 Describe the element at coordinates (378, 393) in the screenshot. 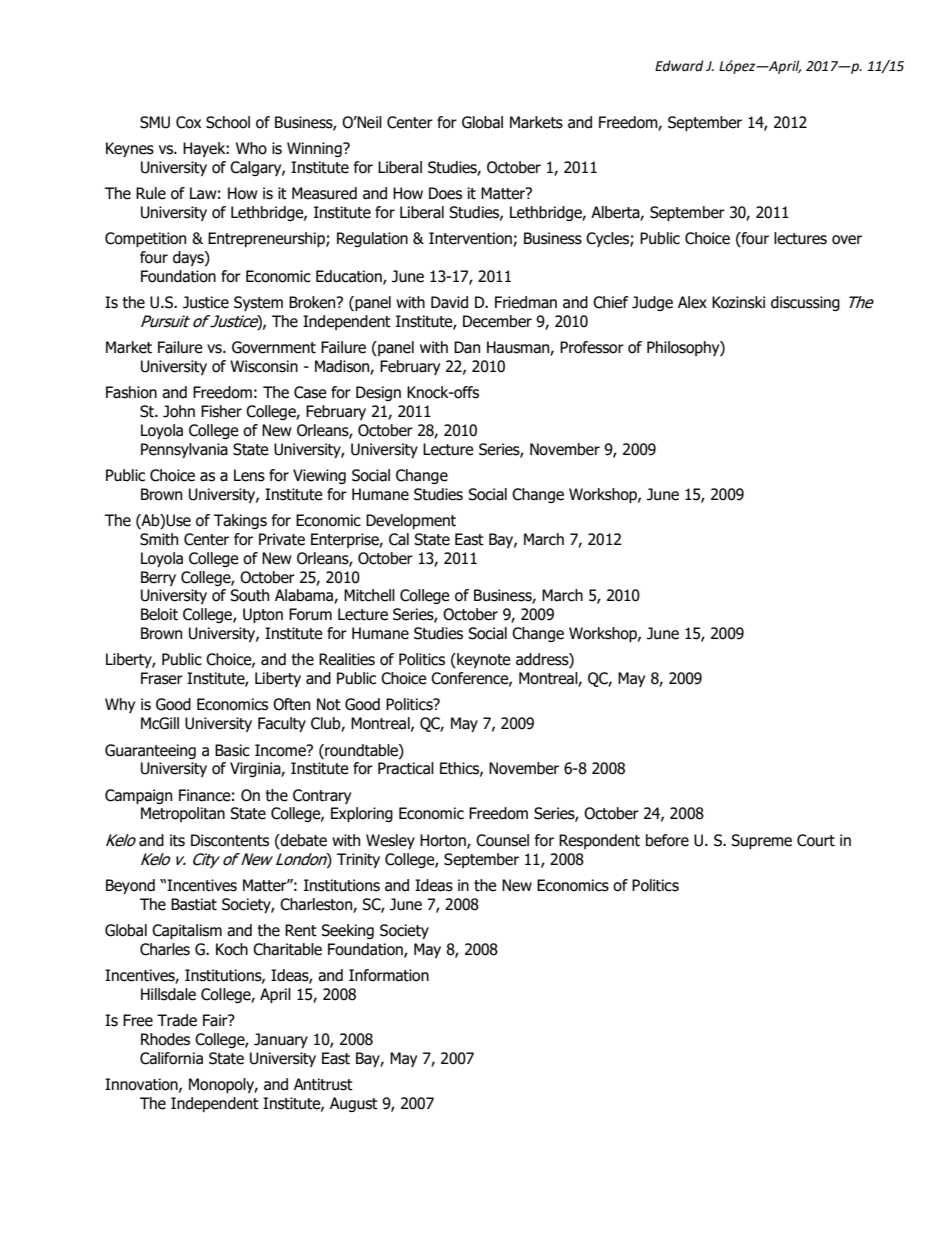

I see `Design` at that location.
